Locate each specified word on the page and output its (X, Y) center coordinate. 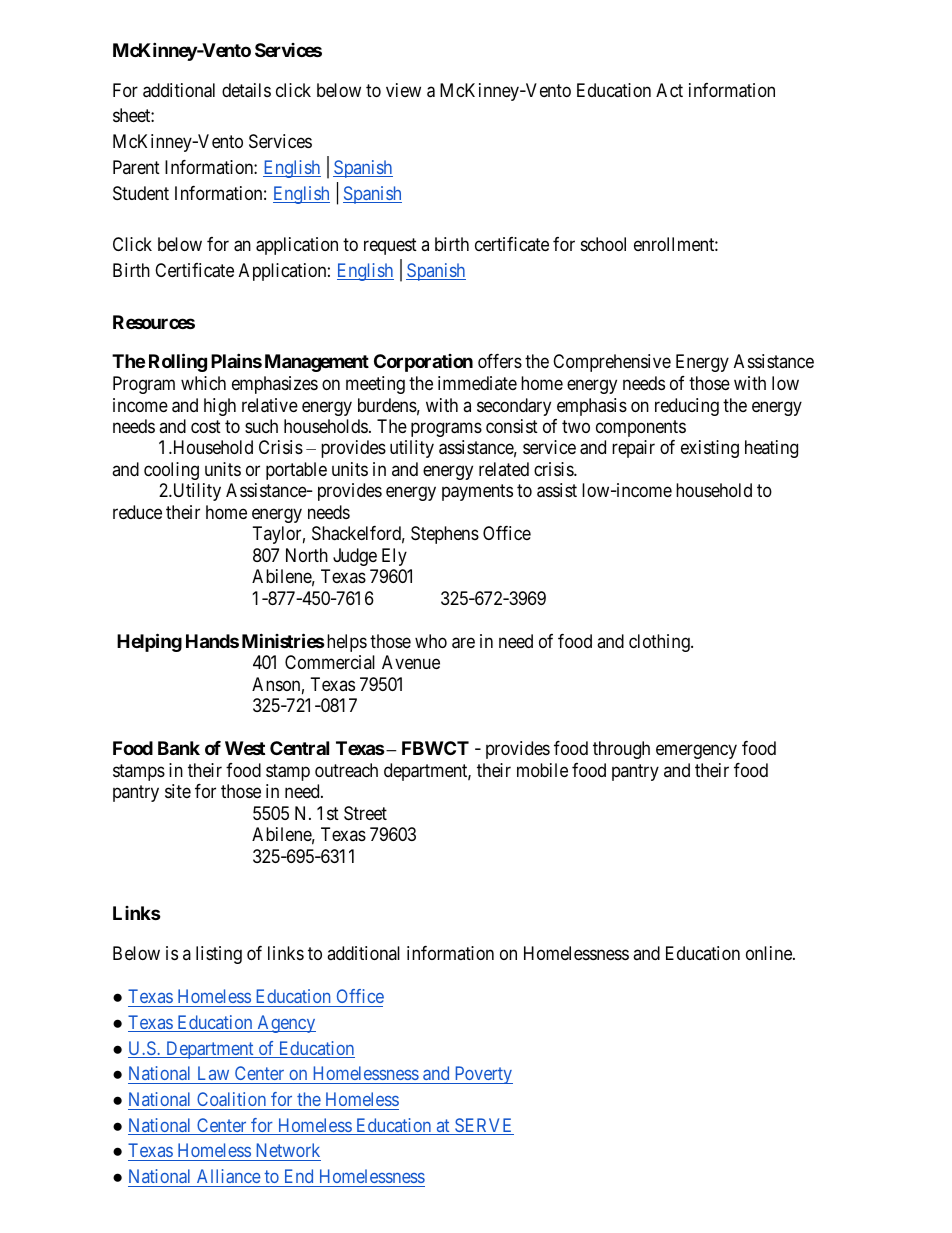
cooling (171, 471)
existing (710, 449)
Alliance (229, 1176)
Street (365, 813)
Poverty (482, 1075)
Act (669, 90)
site (178, 791)
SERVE (483, 1126)
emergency (696, 752)
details (246, 90)
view (403, 90)
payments (477, 493)
